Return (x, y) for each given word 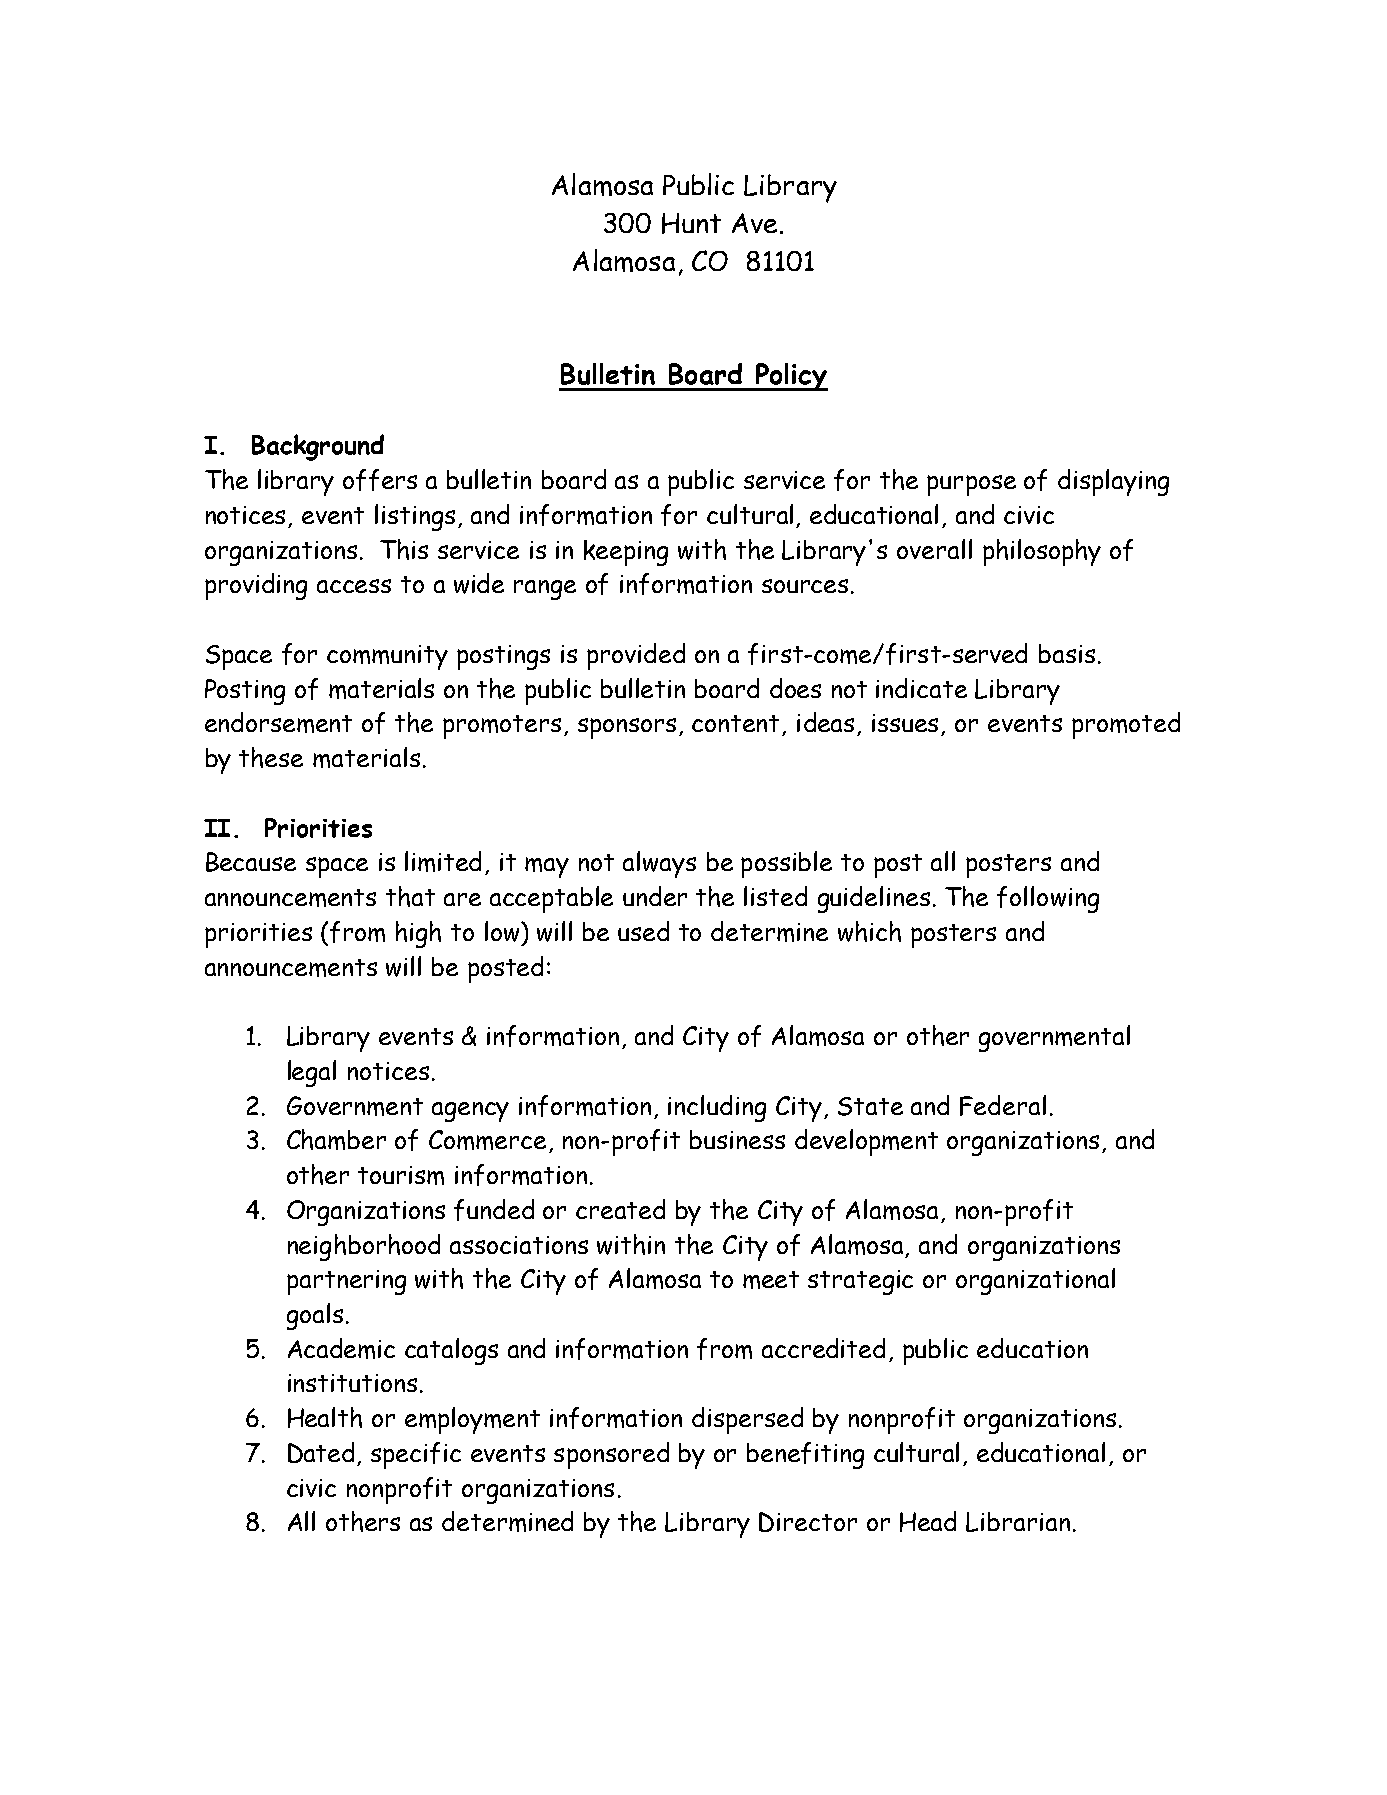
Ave (754, 223)
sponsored (611, 1455)
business (737, 1139)
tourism (401, 1175)
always (659, 864)
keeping (626, 553)
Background (318, 447)
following (1048, 899)
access (354, 586)
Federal (1003, 1105)
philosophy (1042, 552)
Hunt (691, 223)
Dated (321, 1452)
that (410, 896)
